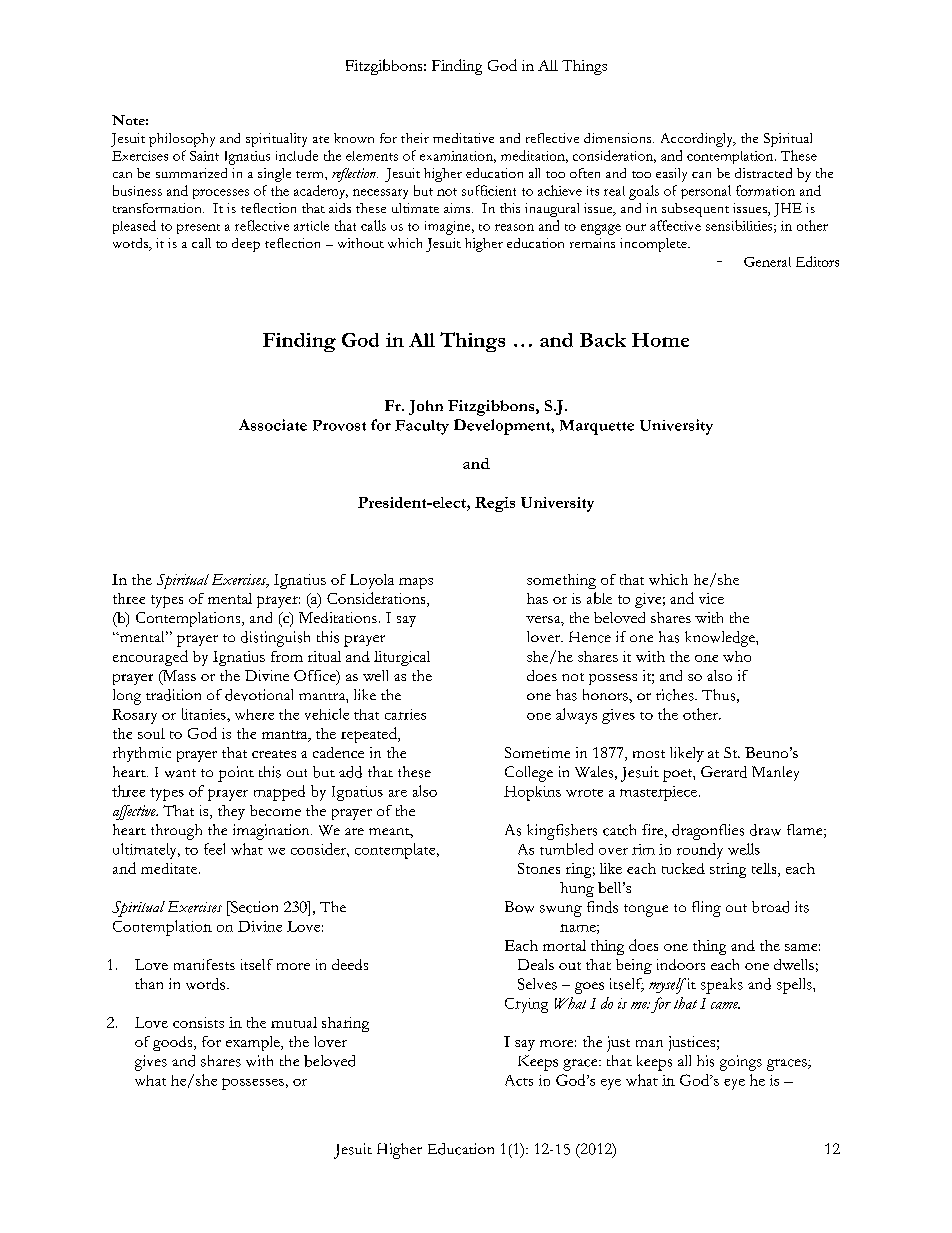 Image resolution: width=952 pixels, height=1233 pixels. What do you see at coordinates (174, 1043) in the screenshot?
I see `goods` at bounding box center [174, 1043].
